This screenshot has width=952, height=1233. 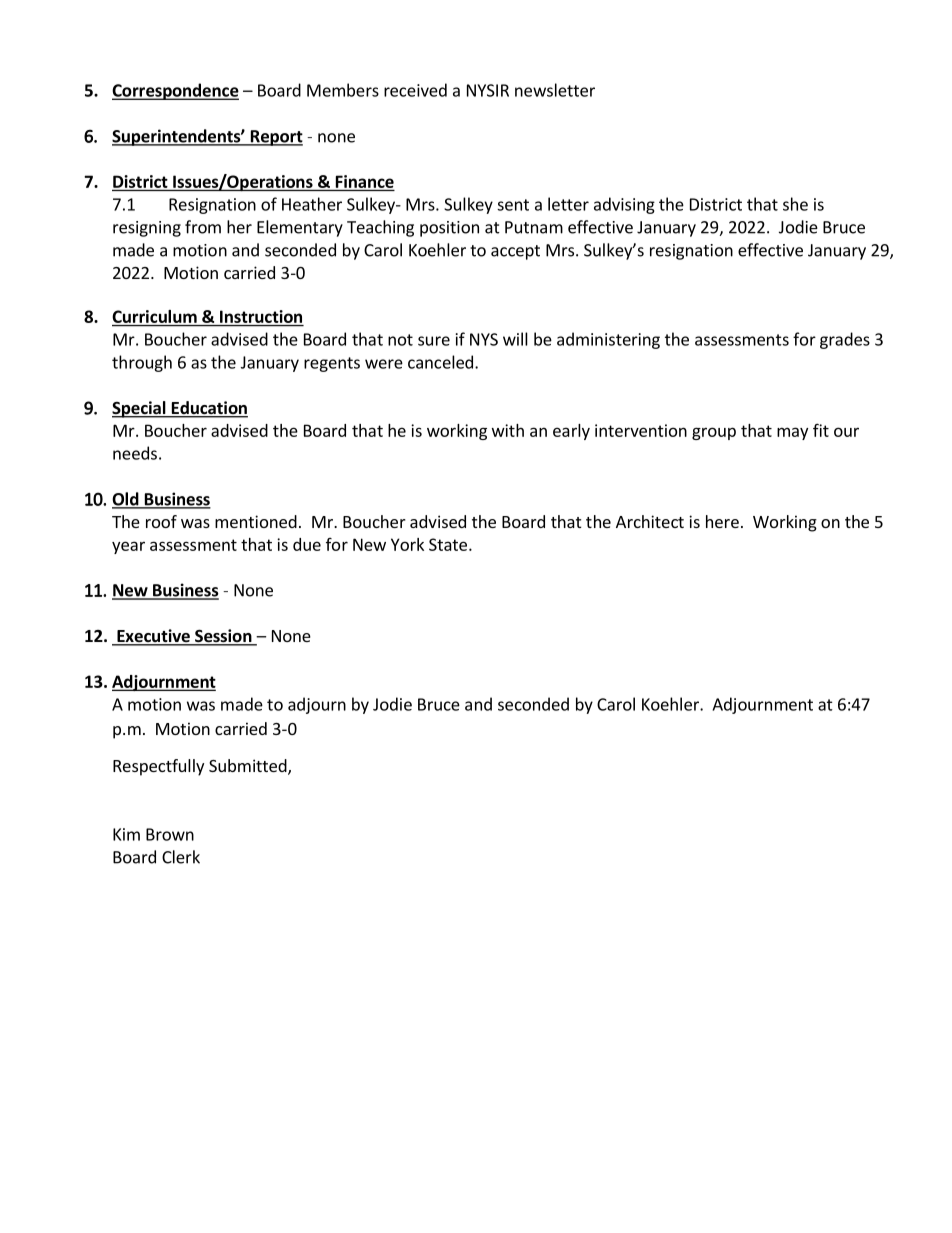 I want to click on may, so click(x=792, y=433).
